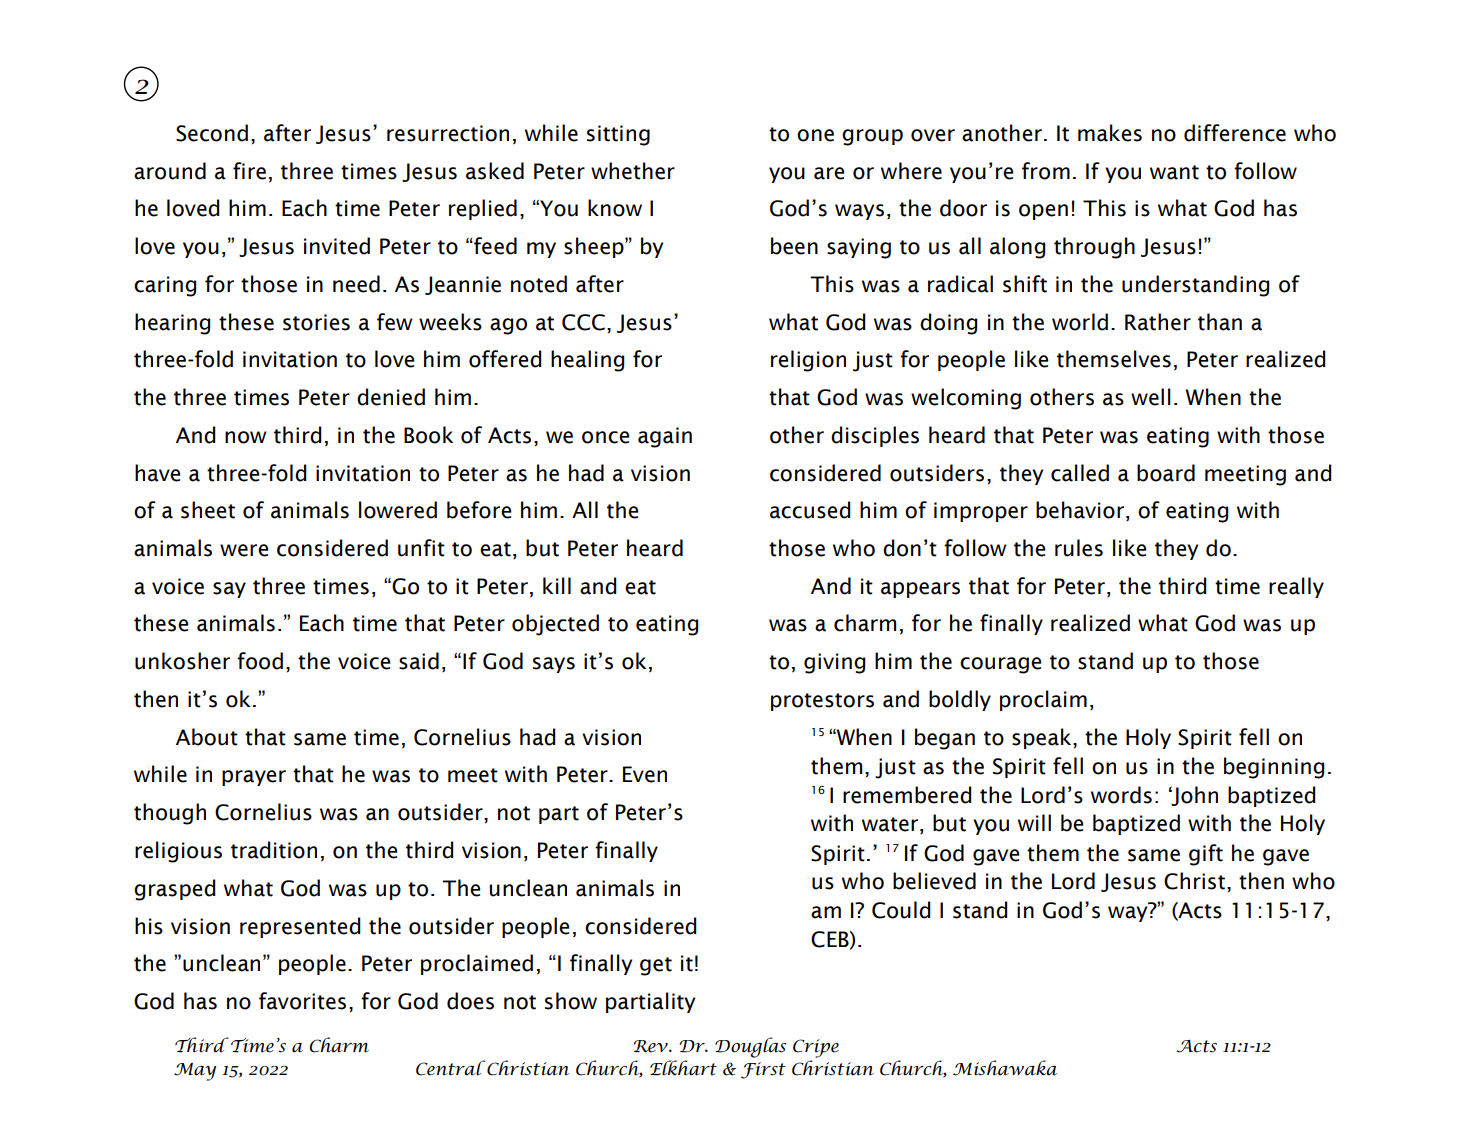 The width and height of the document is (1471, 1137). What do you see at coordinates (1043, 738) in the document?
I see `speak` at bounding box center [1043, 738].
